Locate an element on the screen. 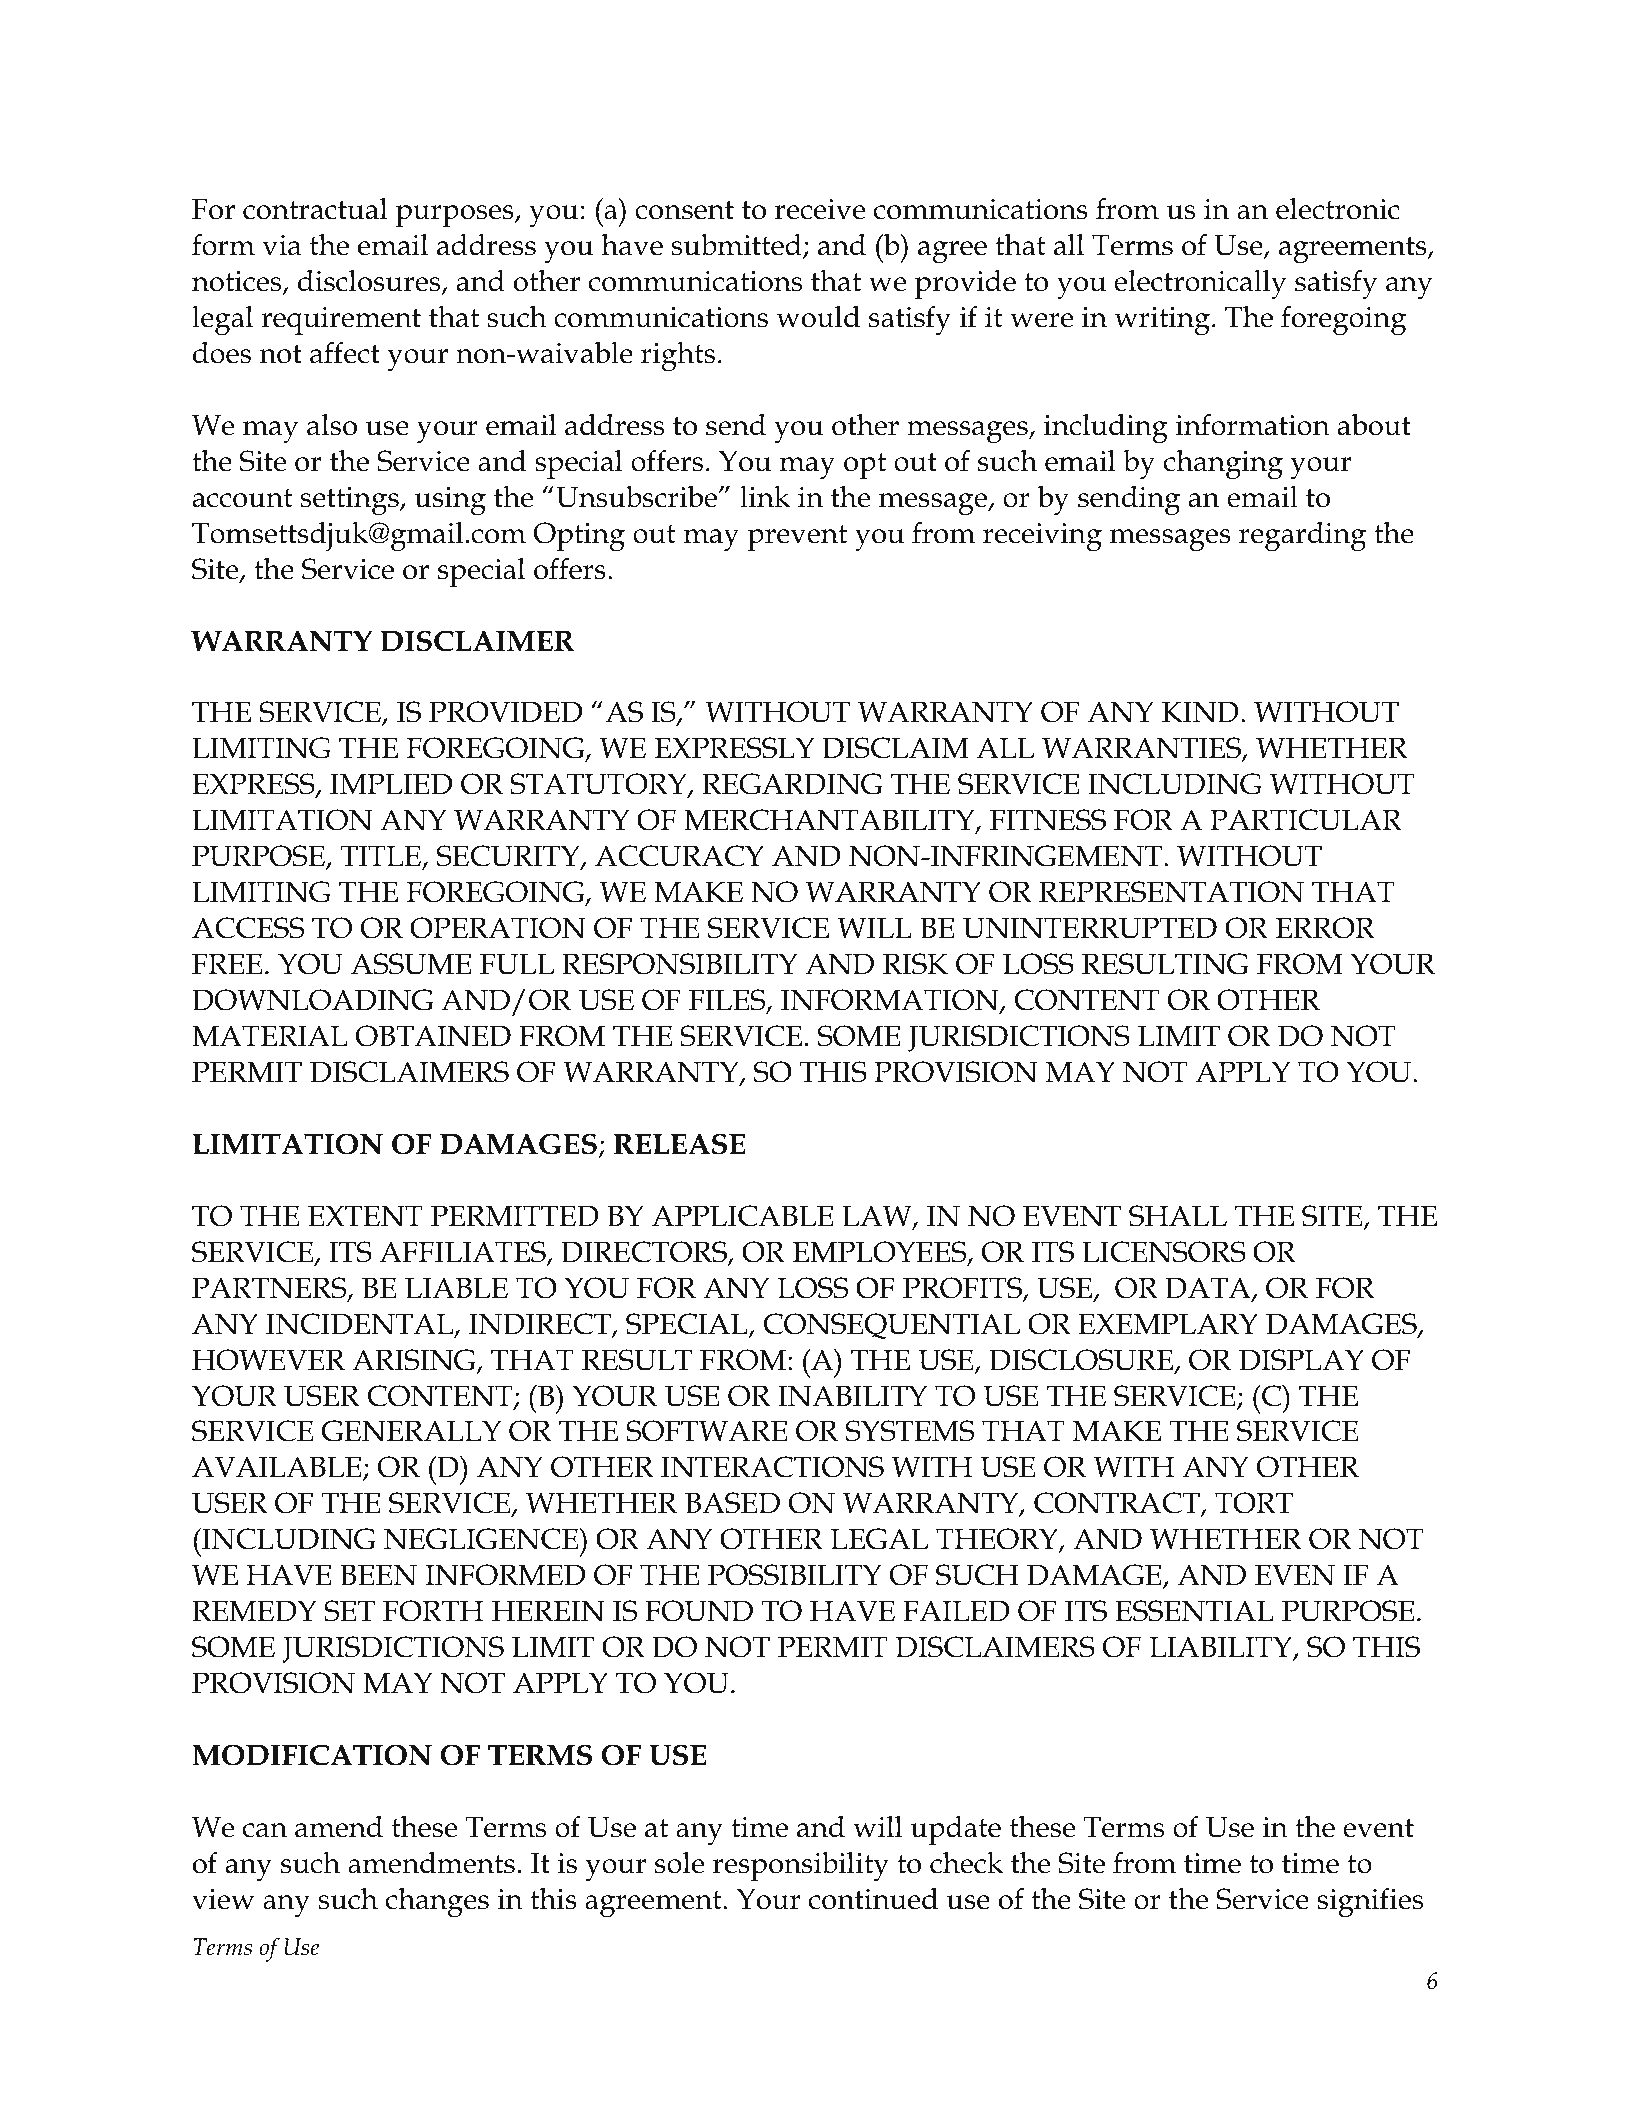 The height and width of the screenshot is (2109, 1630). INCIDENTAL is located at coordinates (361, 1325).
